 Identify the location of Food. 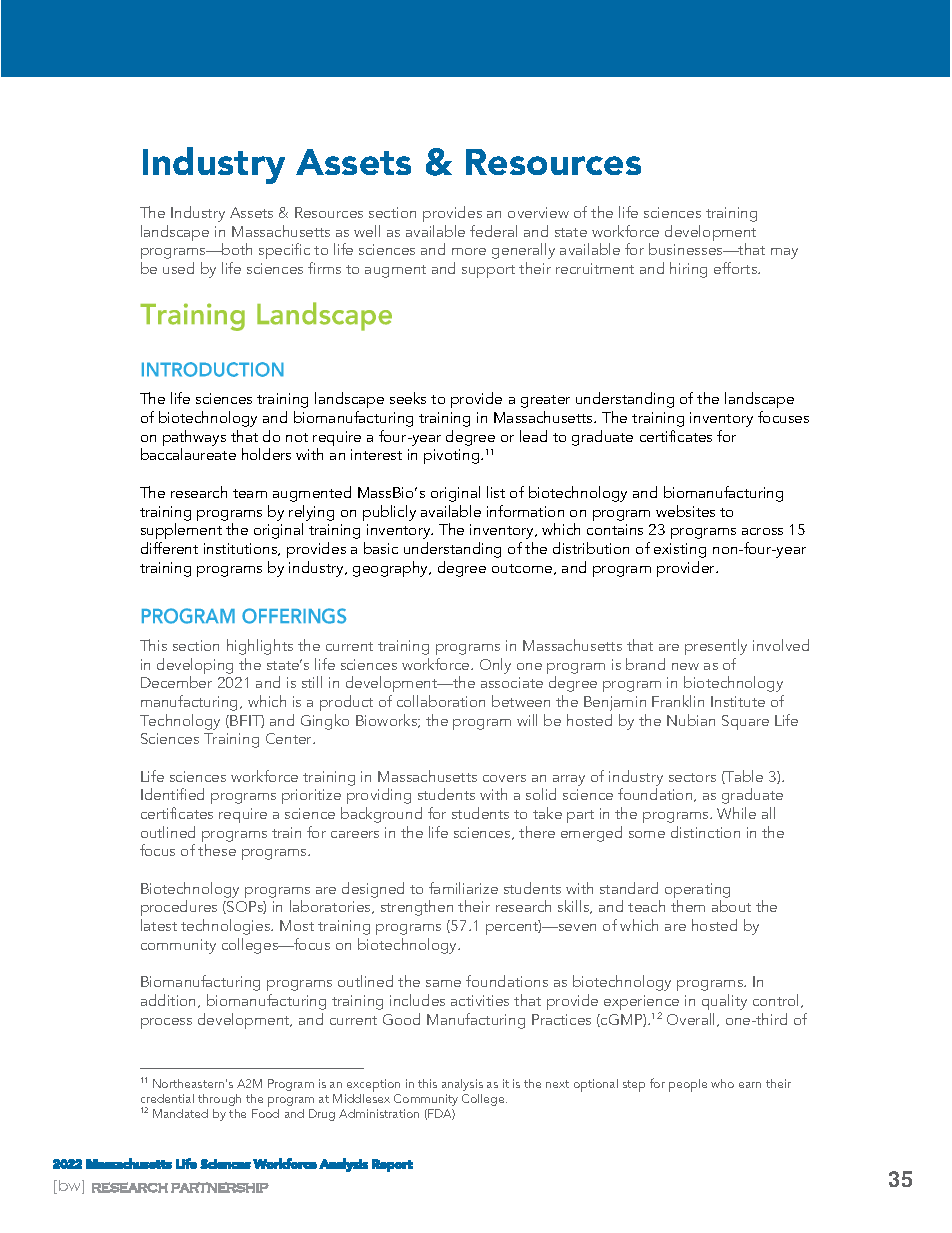
(265, 1112).
